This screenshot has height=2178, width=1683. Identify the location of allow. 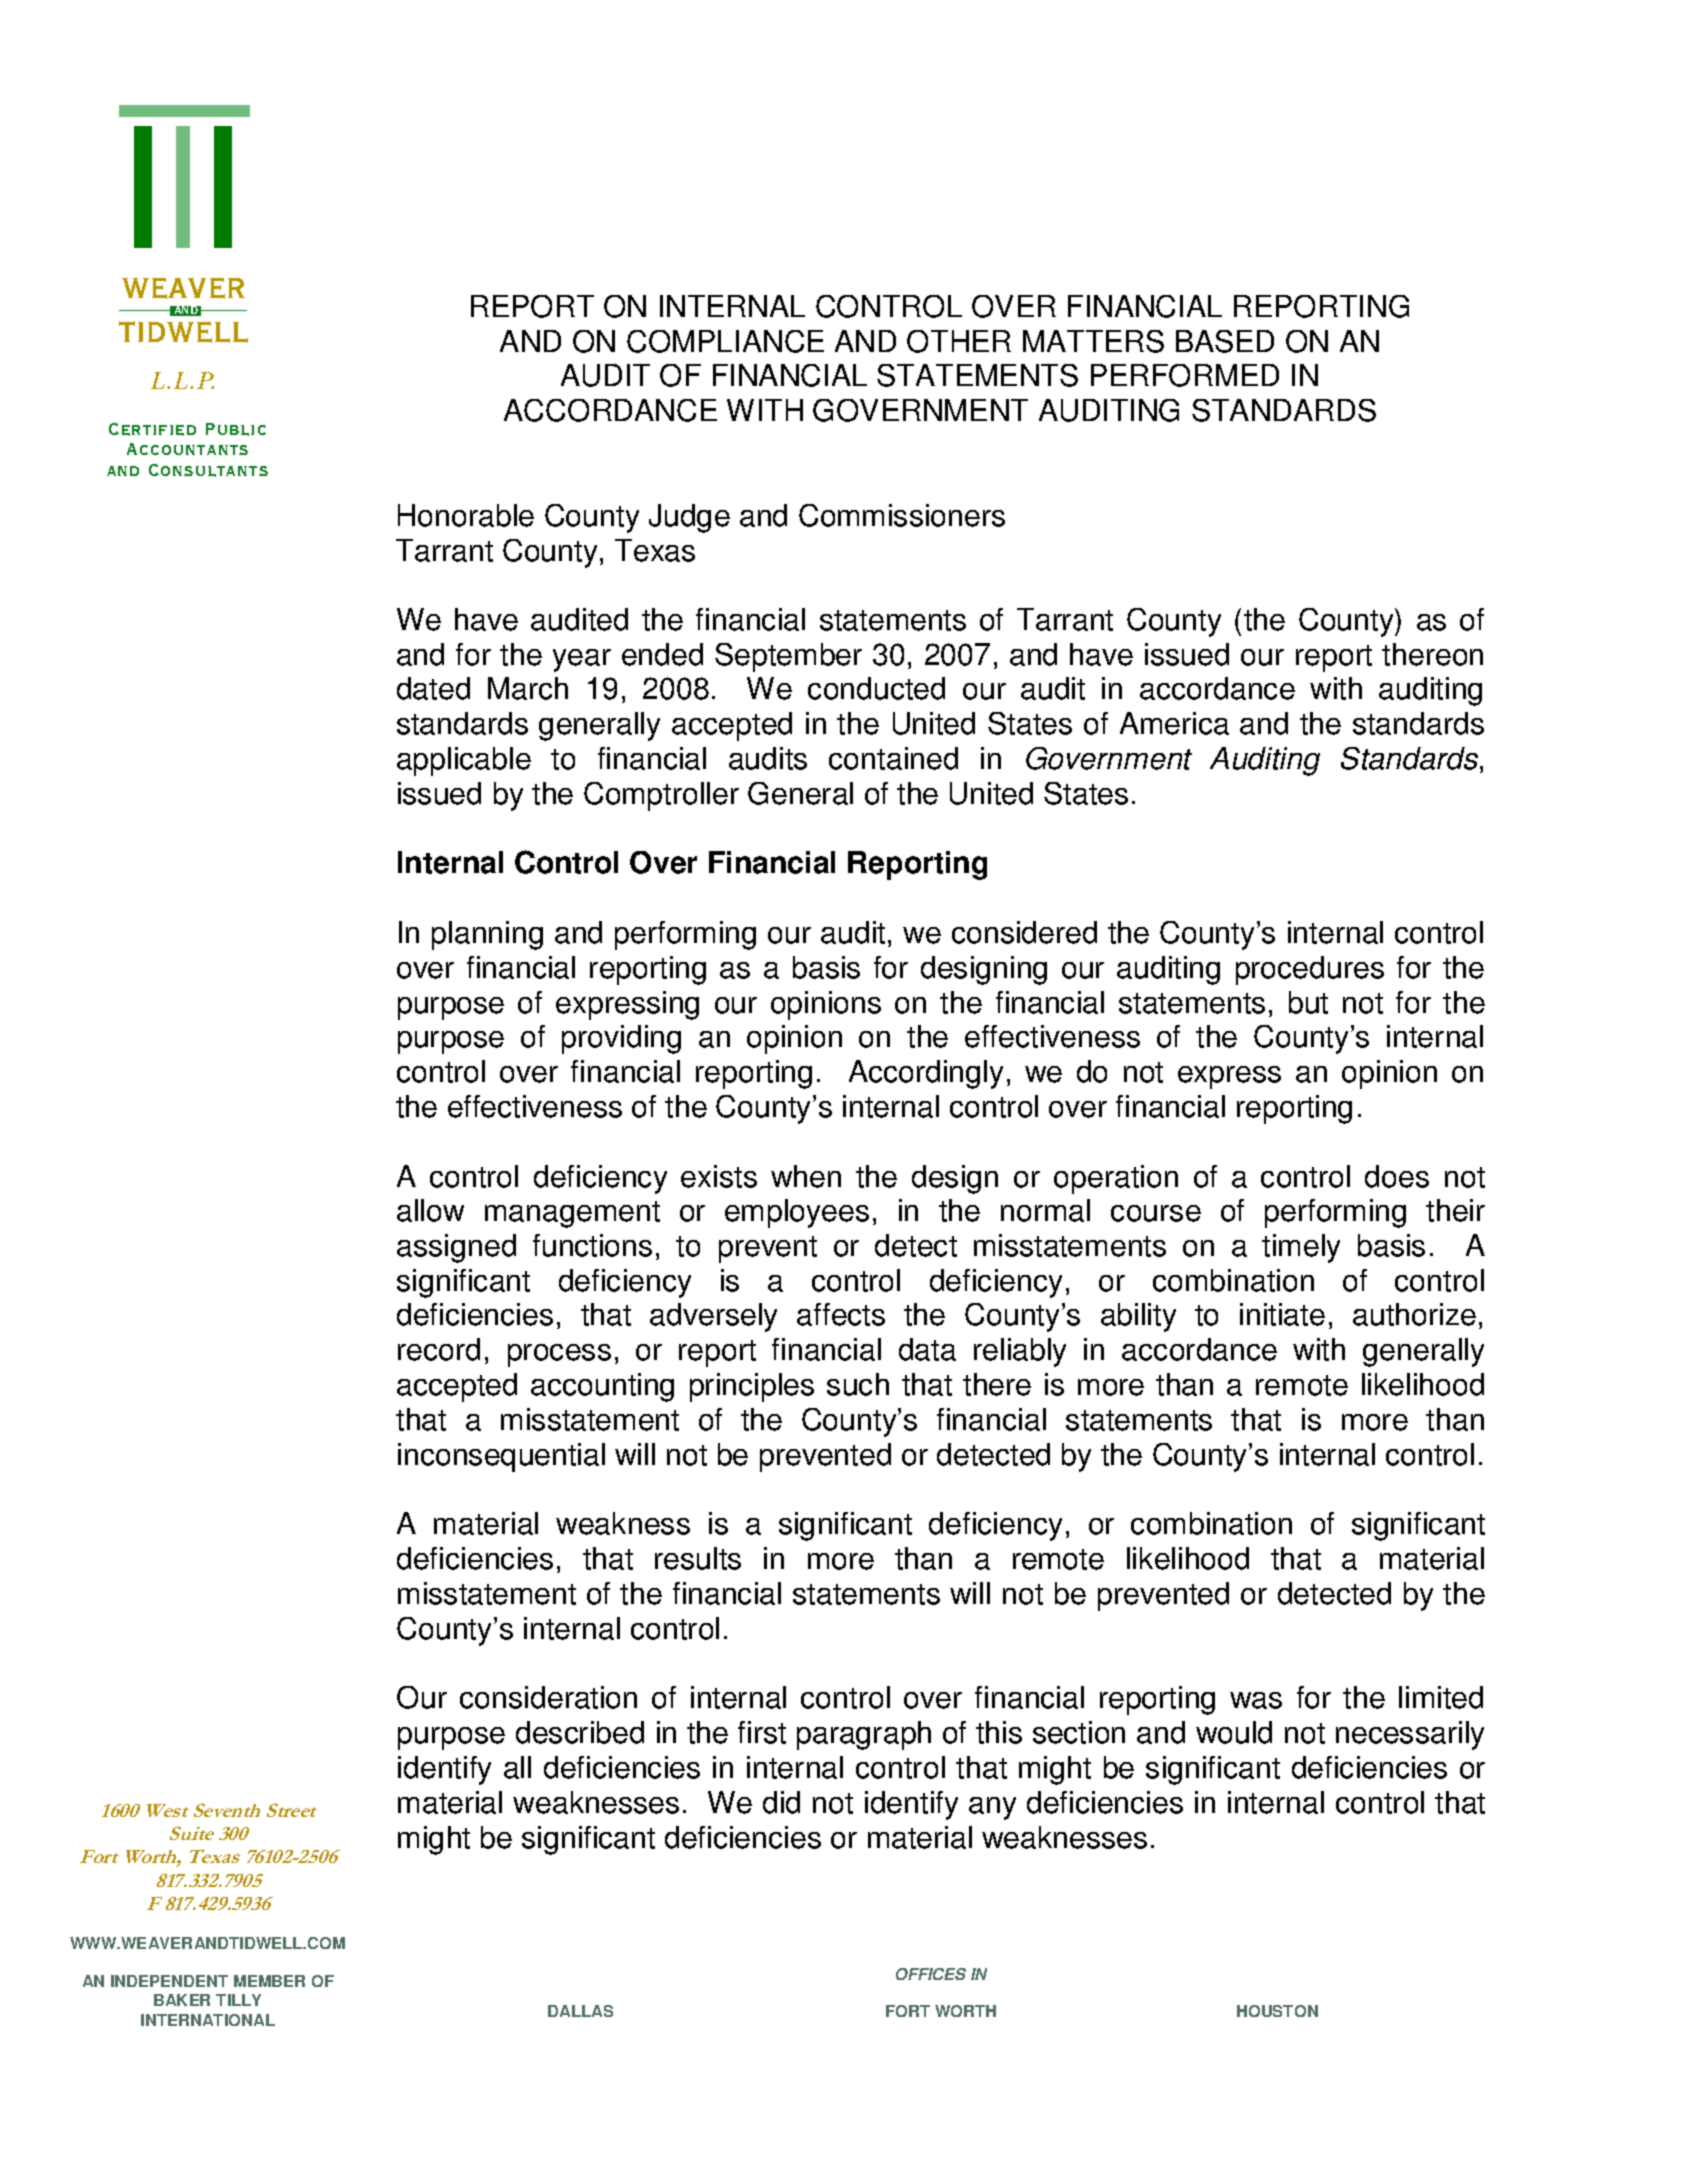
(430, 1210).
